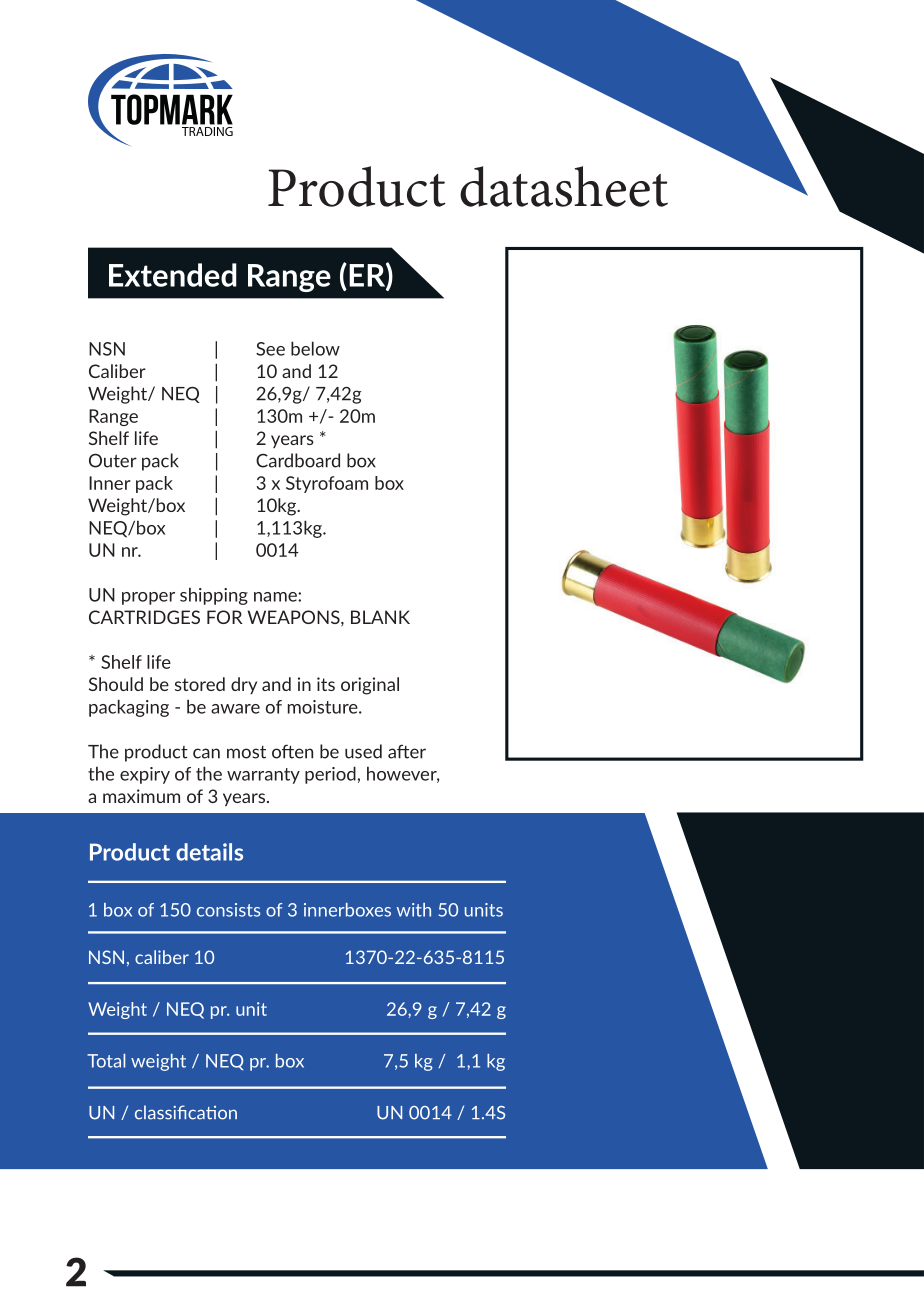 The height and width of the screenshot is (1308, 924). What do you see at coordinates (228, 910) in the screenshot?
I see `consists` at bounding box center [228, 910].
